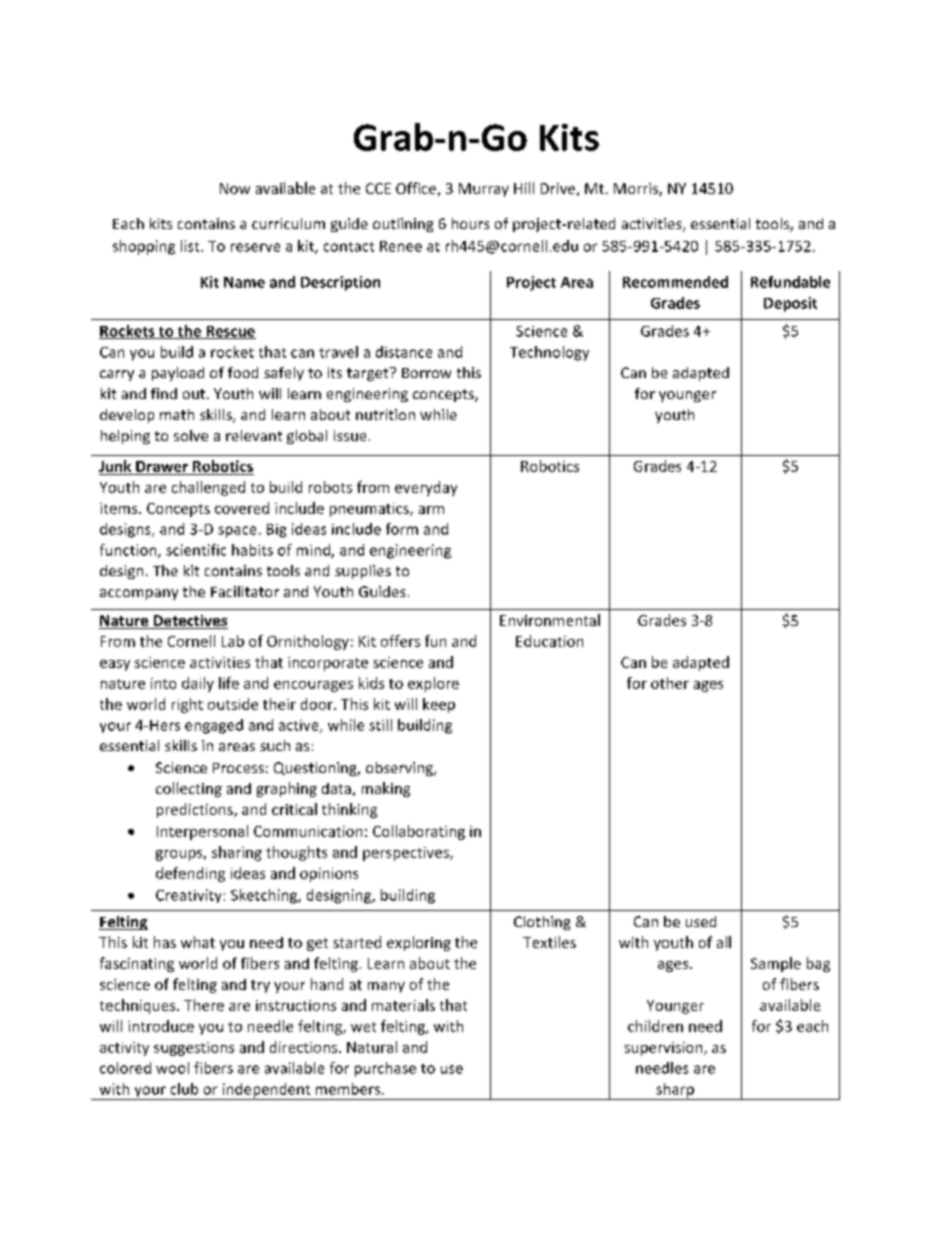 The image size is (952, 1233). I want to click on Environmental, so click(550, 620).
